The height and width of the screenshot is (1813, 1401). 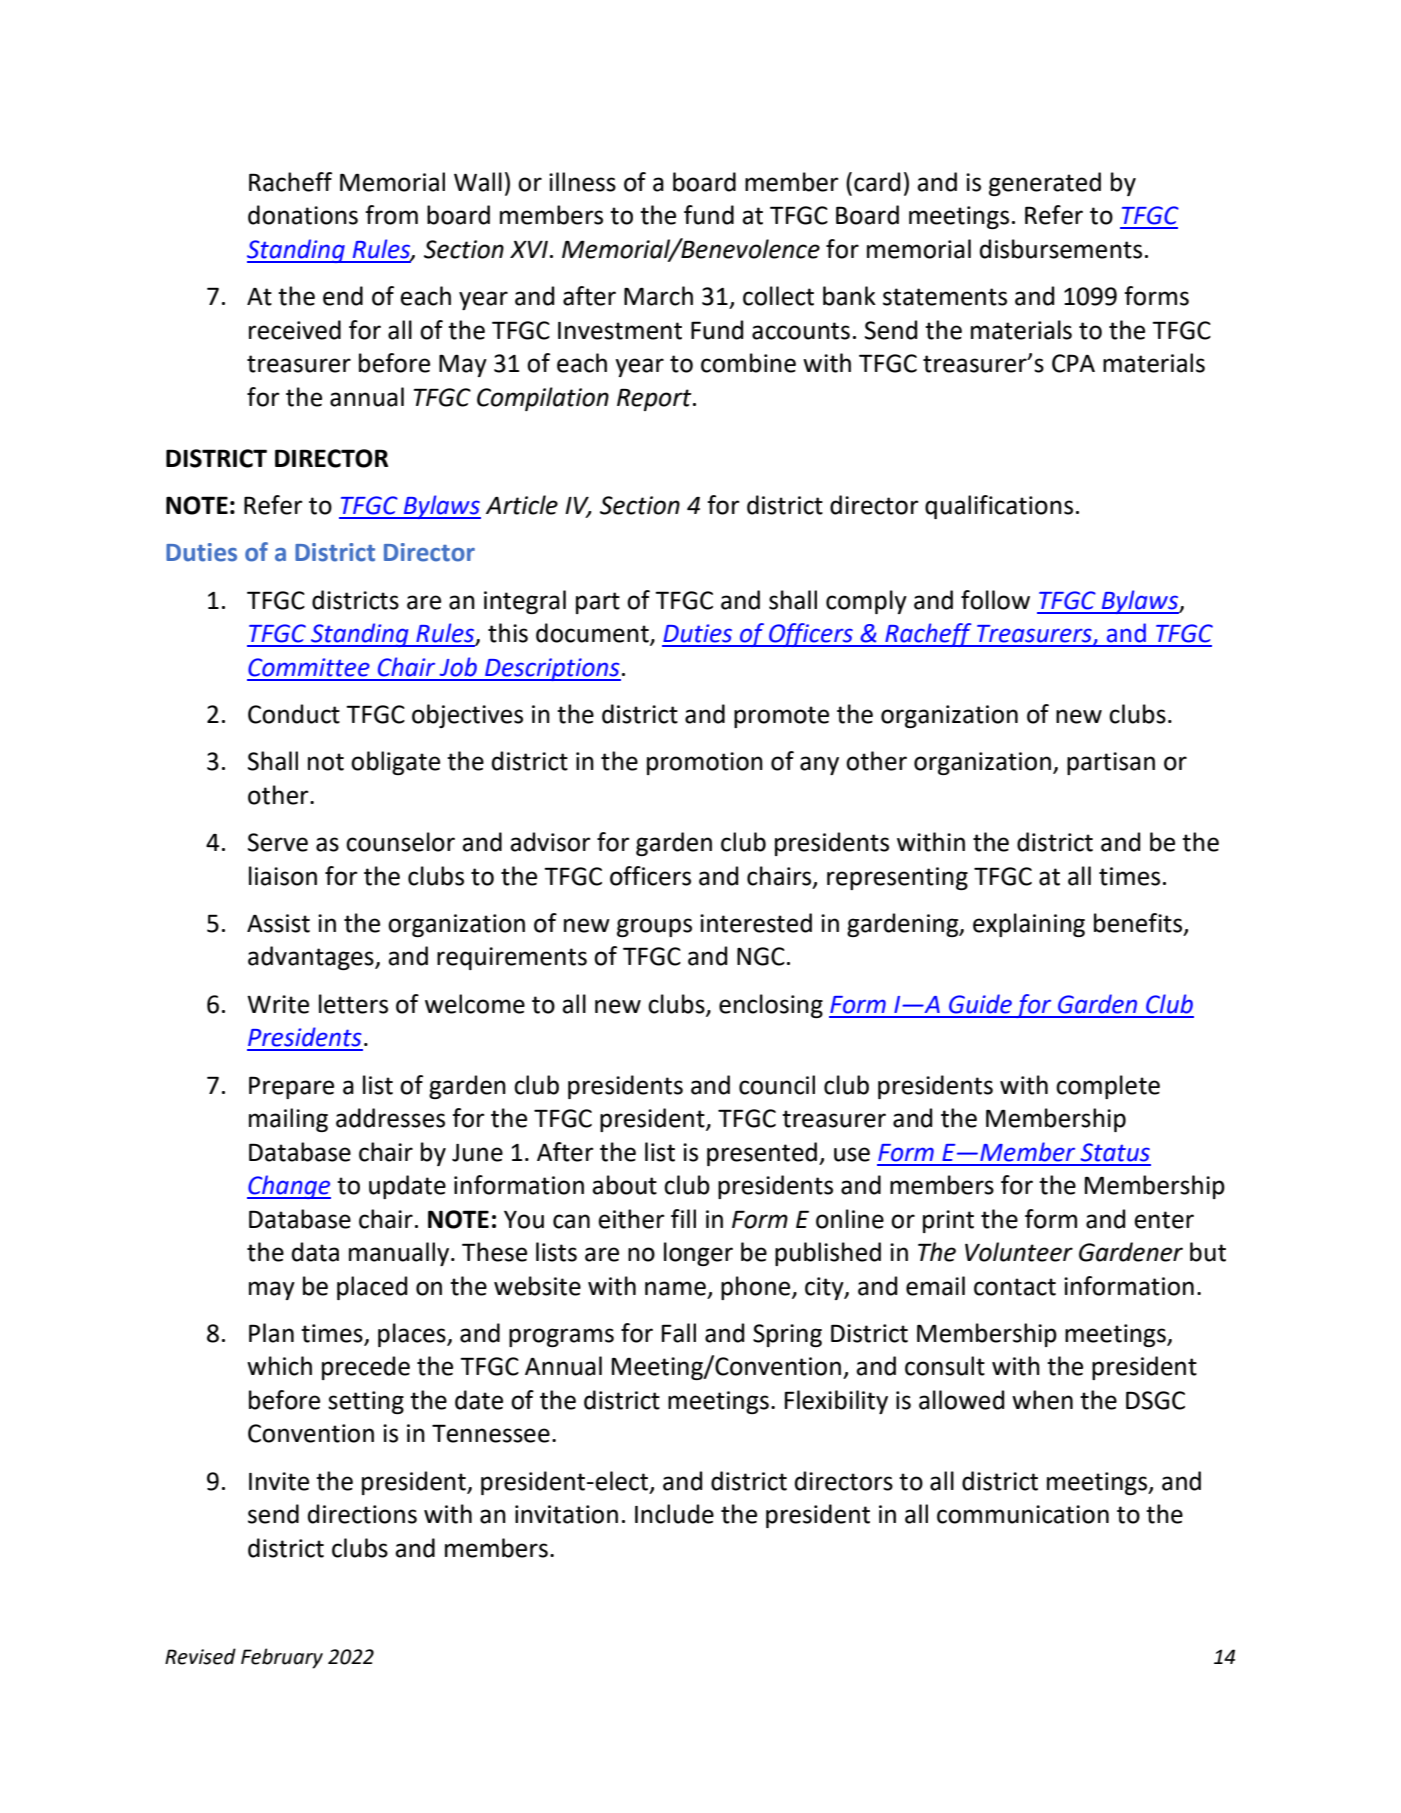 I want to click on Include, so click(x=674, y=1514).
